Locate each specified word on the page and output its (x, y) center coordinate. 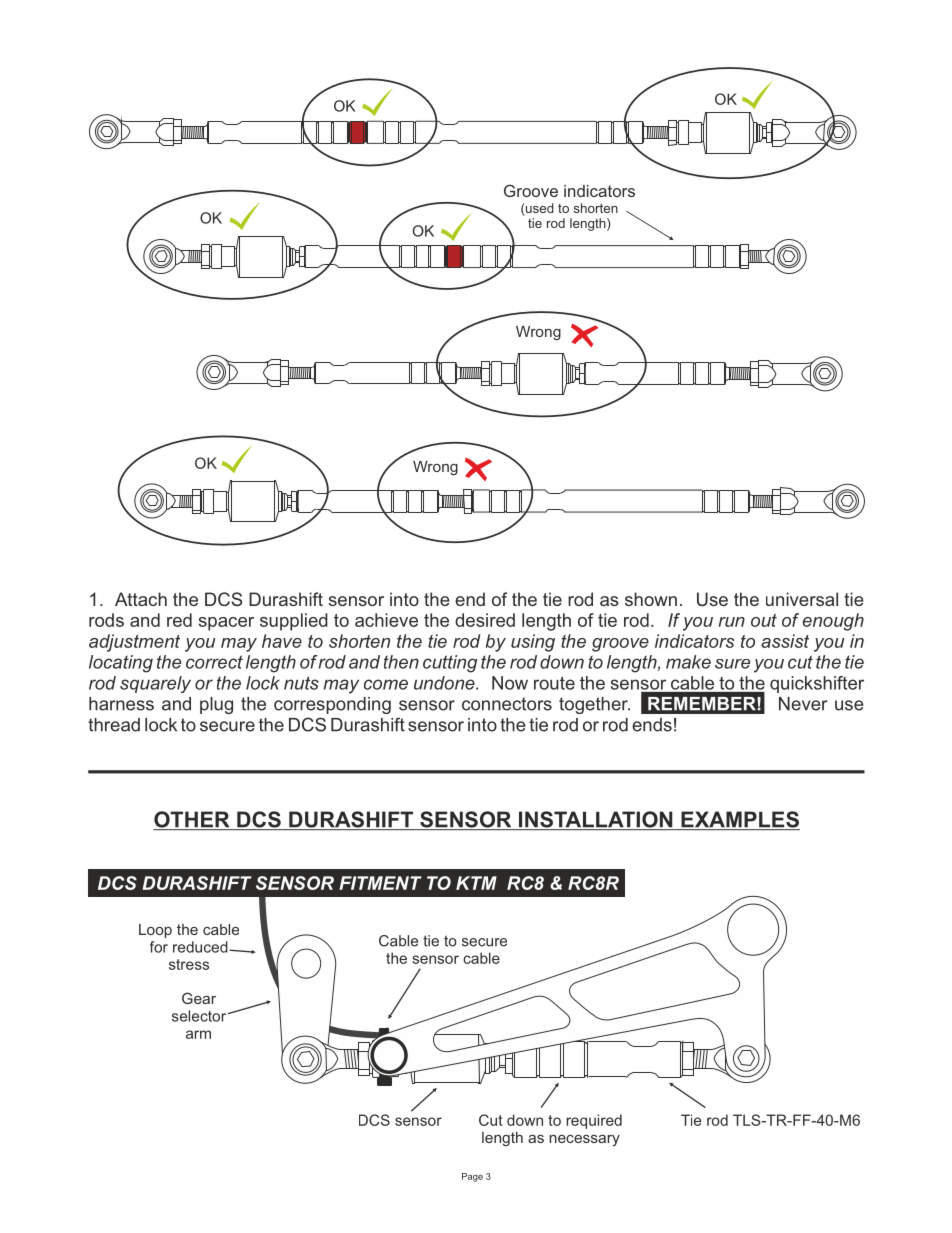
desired (485, 620)
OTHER (192, 820)
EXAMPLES (739, 820)
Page (472, 1177)
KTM (476, 883)
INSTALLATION (596, 820)
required (594, 1121)
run (732, 622)
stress (189, 964)
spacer (226, 624)
